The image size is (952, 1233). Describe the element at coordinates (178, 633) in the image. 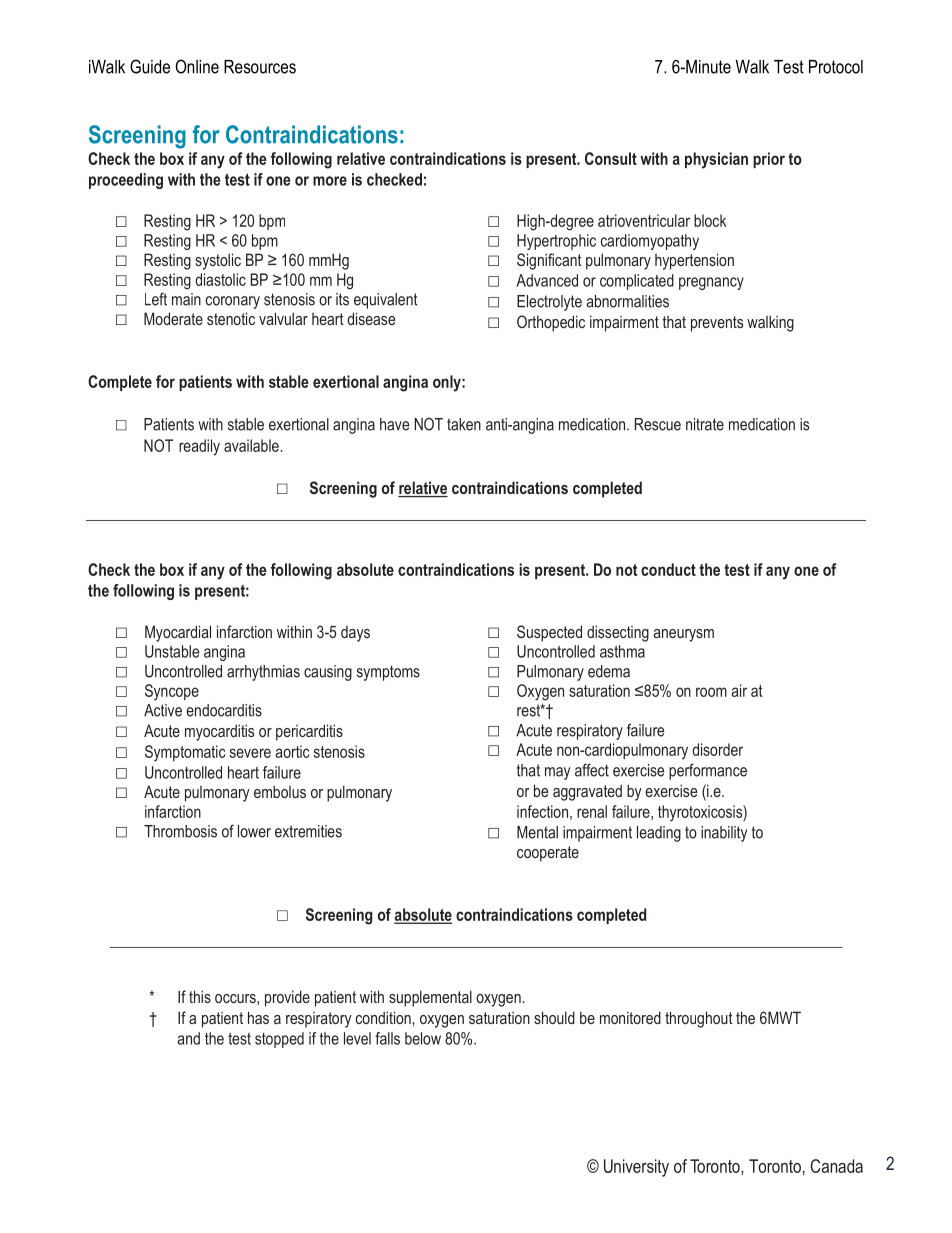

I see `Myocardial` at that location.
